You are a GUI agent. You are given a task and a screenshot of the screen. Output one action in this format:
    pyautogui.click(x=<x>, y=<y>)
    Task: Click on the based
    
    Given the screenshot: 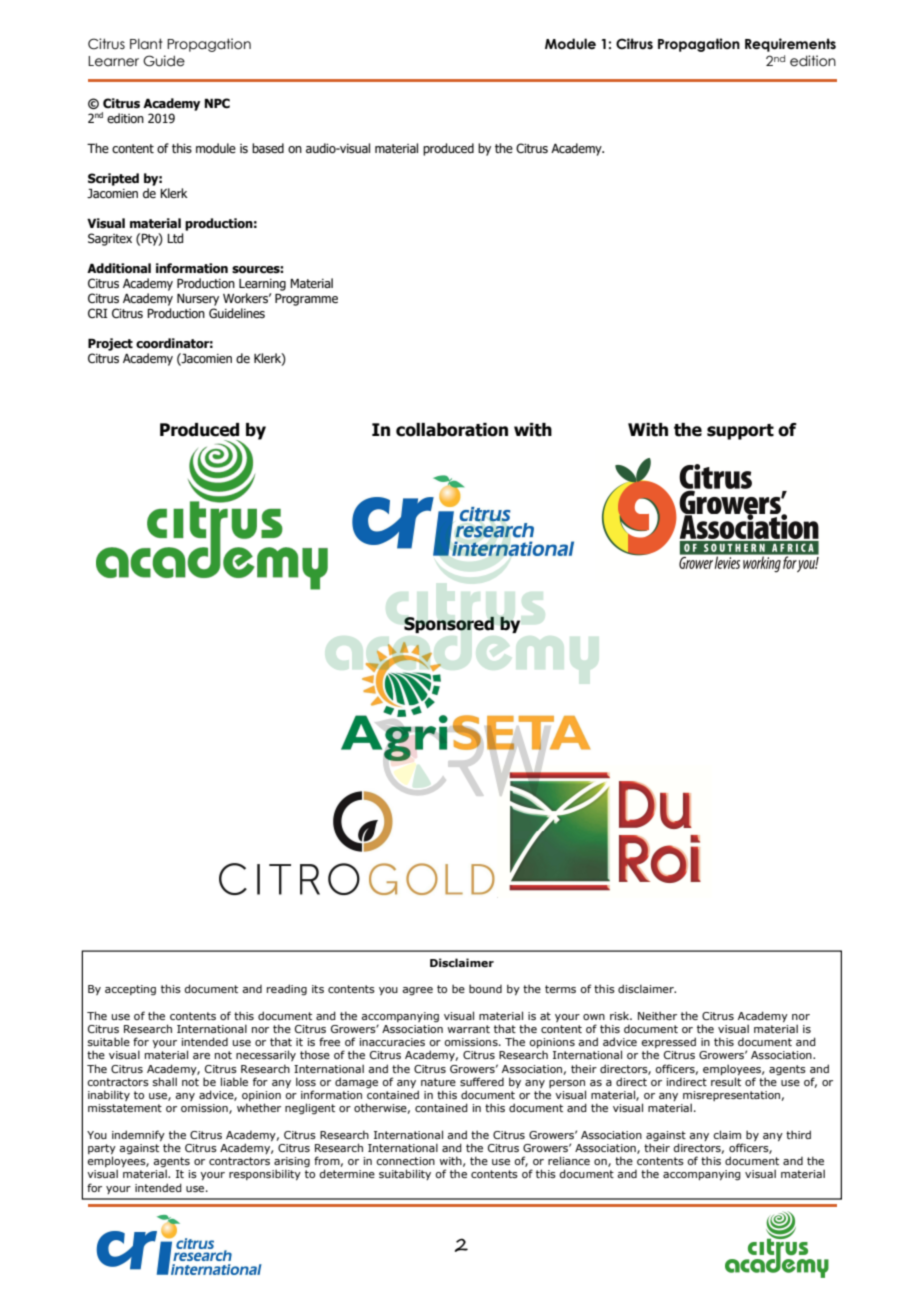 What is the action you would take?
    pyautogui.click(x=268, y=148)
